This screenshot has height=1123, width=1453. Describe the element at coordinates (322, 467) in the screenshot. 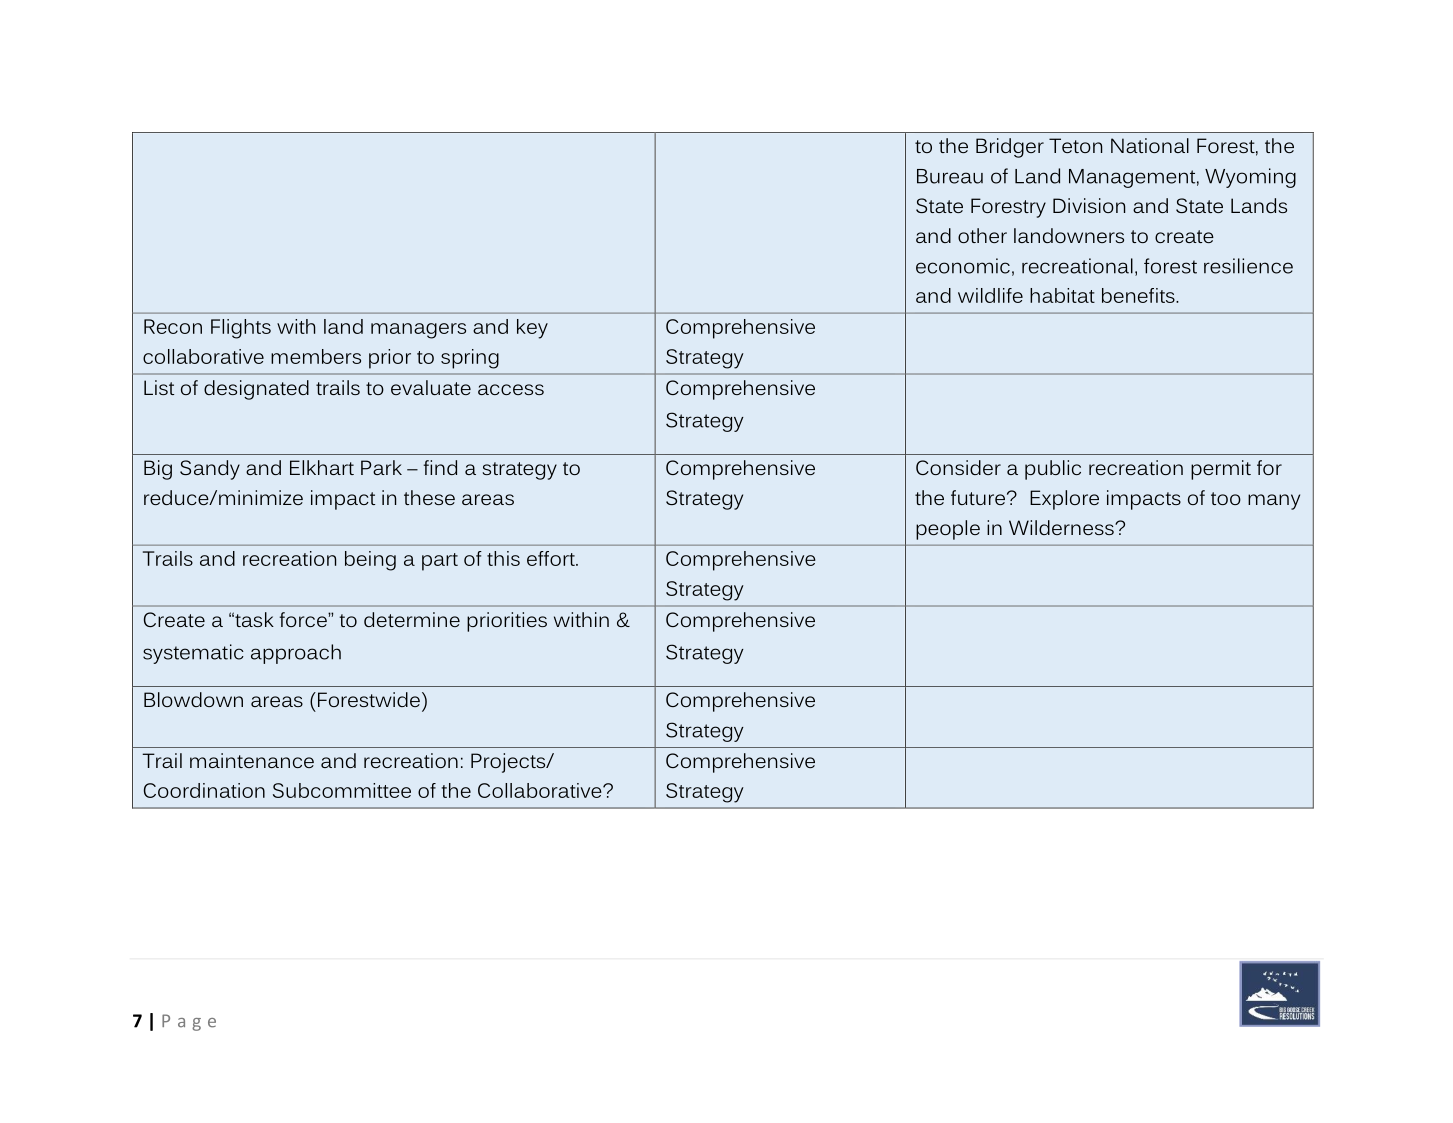

I see `Elkhart` at that location.
